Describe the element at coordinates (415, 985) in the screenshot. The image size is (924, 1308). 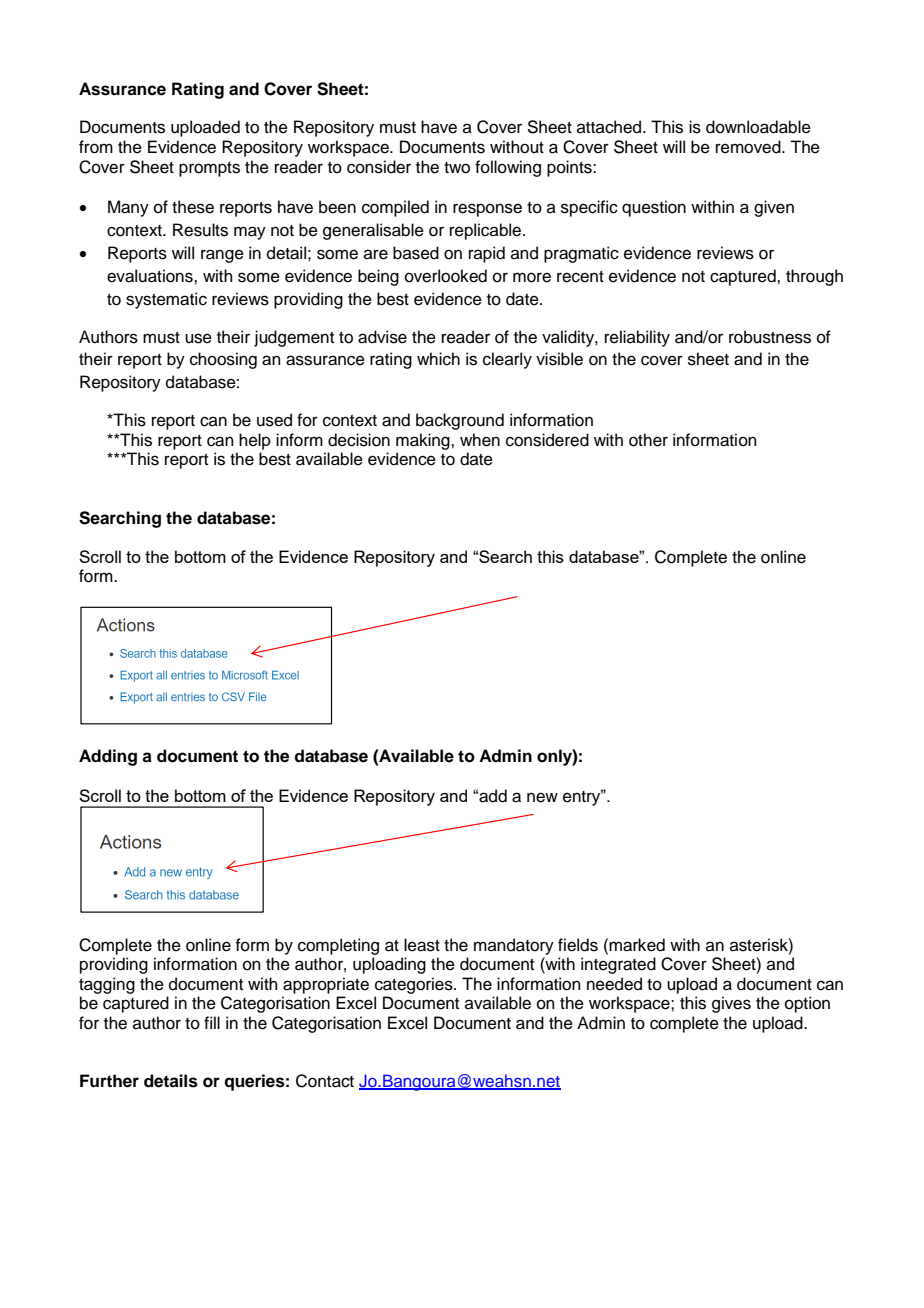
I see `categories` at that location.
